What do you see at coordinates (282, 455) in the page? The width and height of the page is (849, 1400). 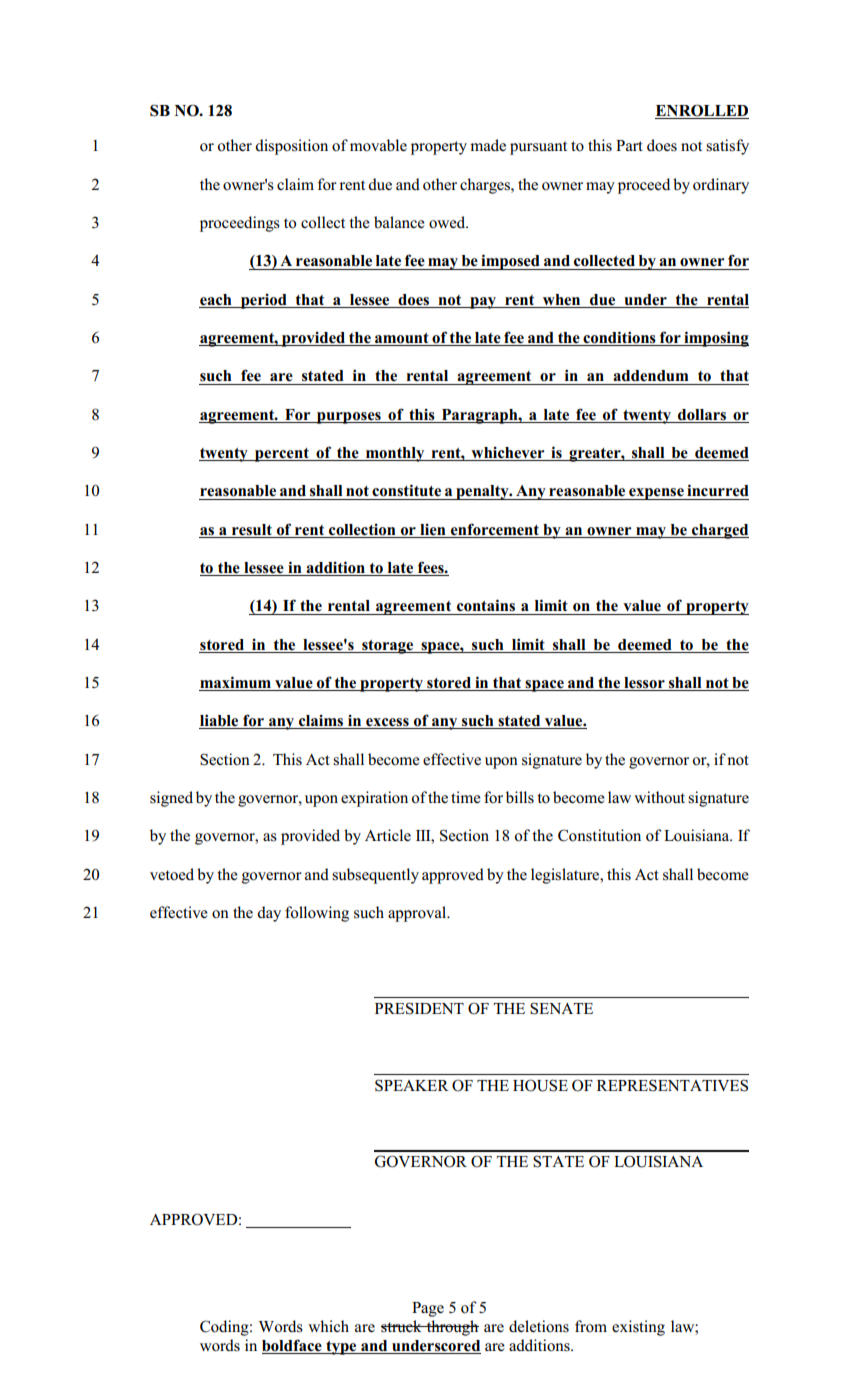 I see `percent` at bounding box center [282, 455].
